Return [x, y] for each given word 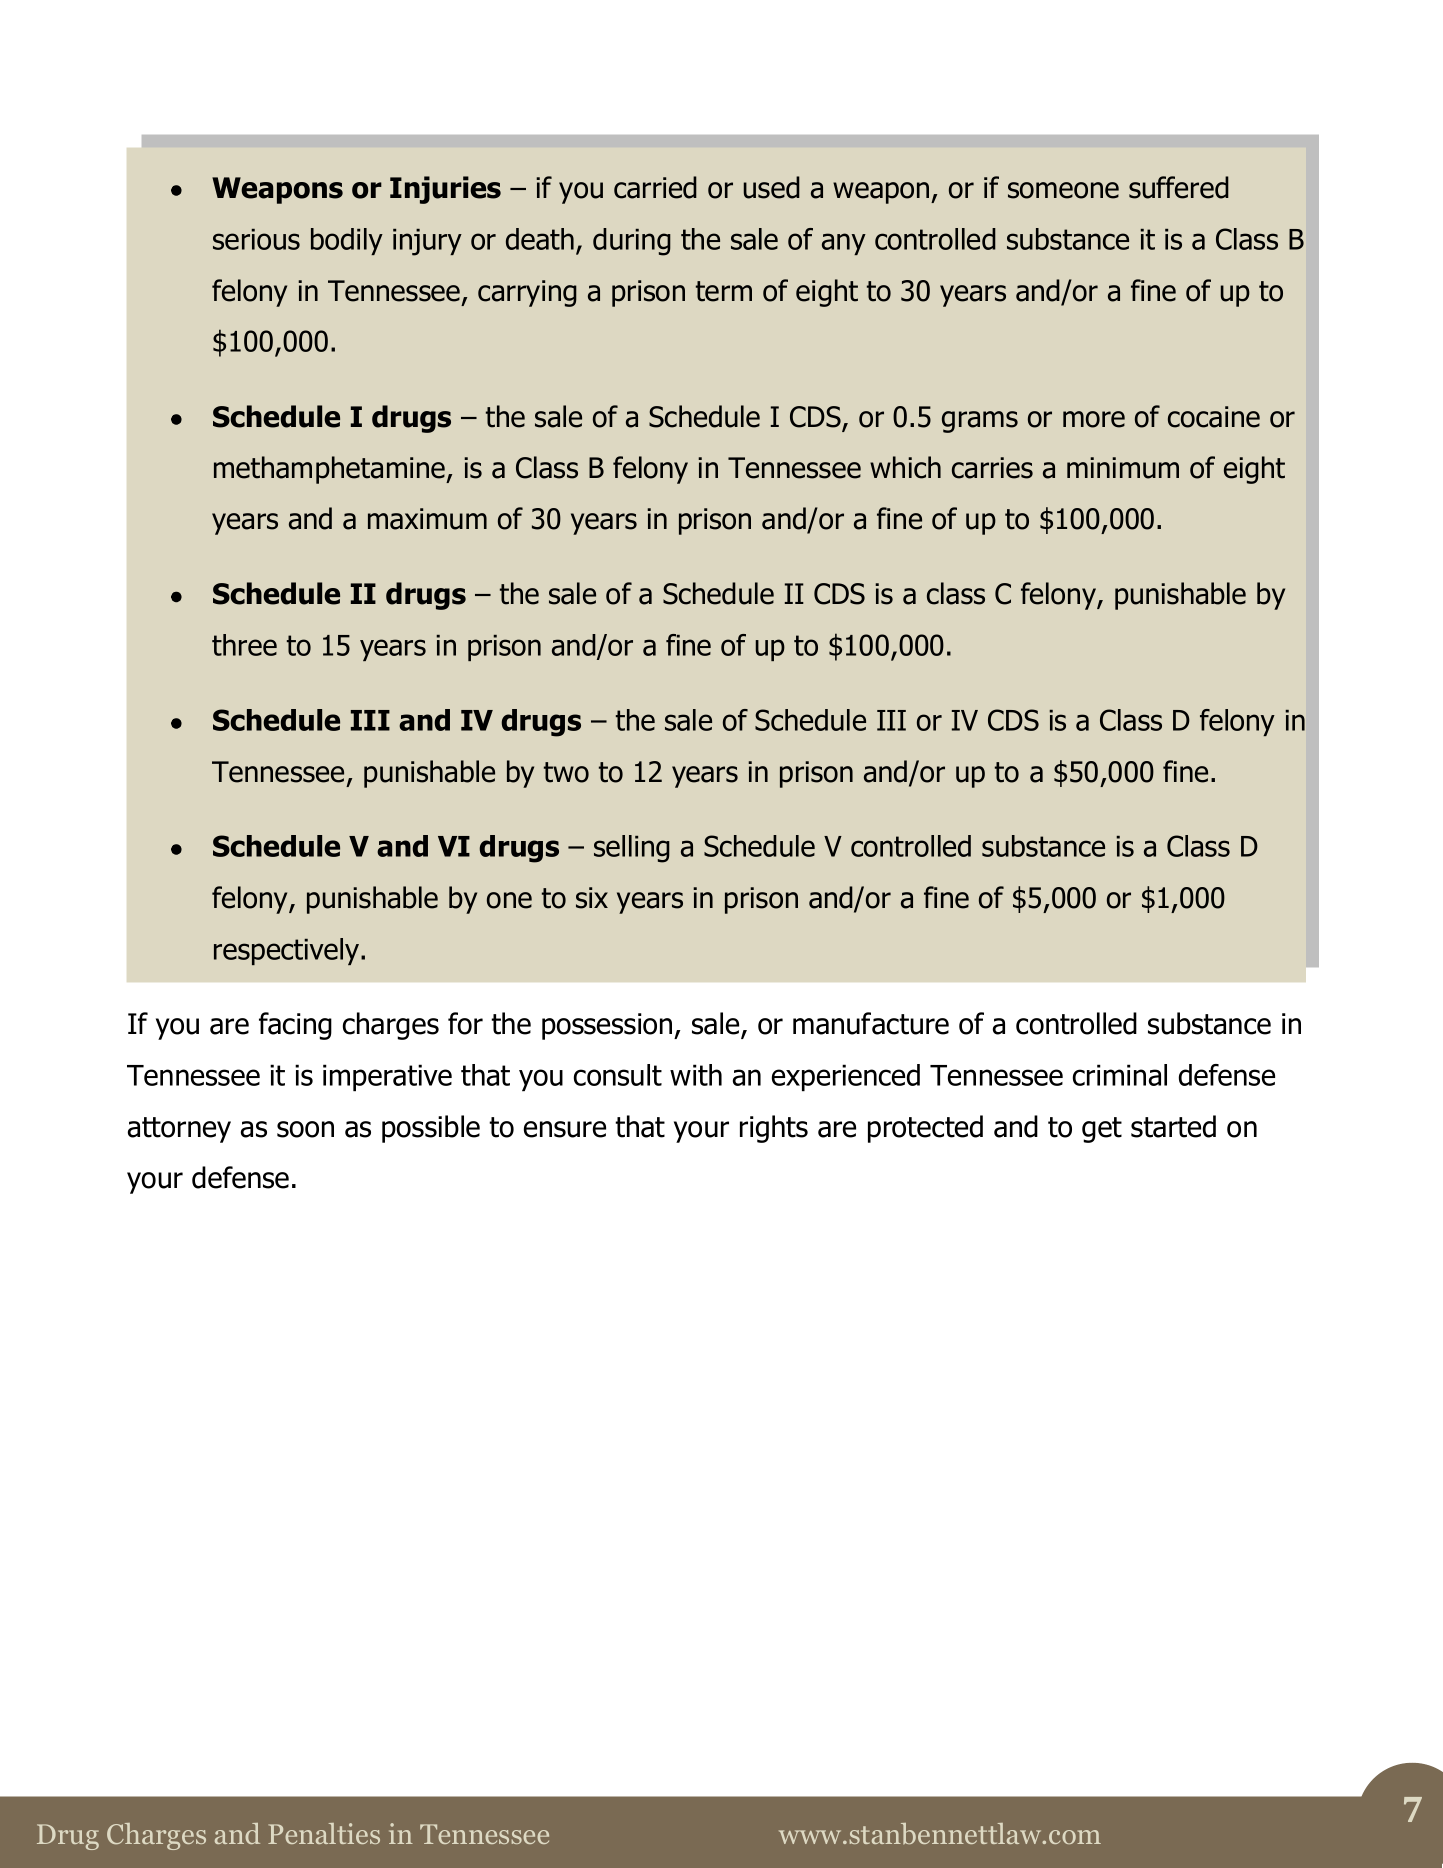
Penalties [324, 1833]
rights [774, 1129]
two [566, 772]
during [632, 242]
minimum [1123, 468]
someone [1063, 190]
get [1102, 1130]
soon [305, 1129]
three [244, 645]
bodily [347, 241]
